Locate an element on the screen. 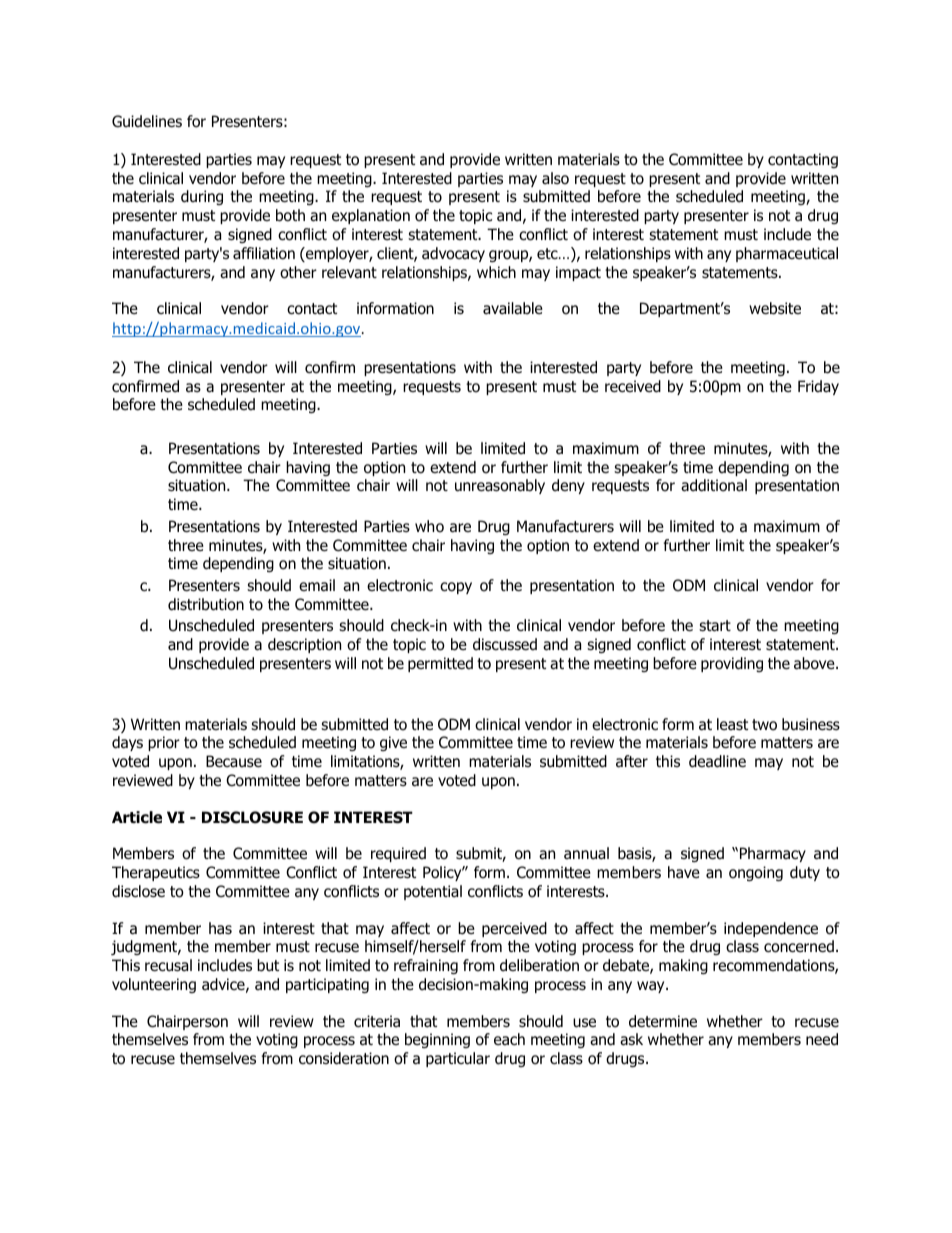  deadline is located at coordinates (717, 761).
